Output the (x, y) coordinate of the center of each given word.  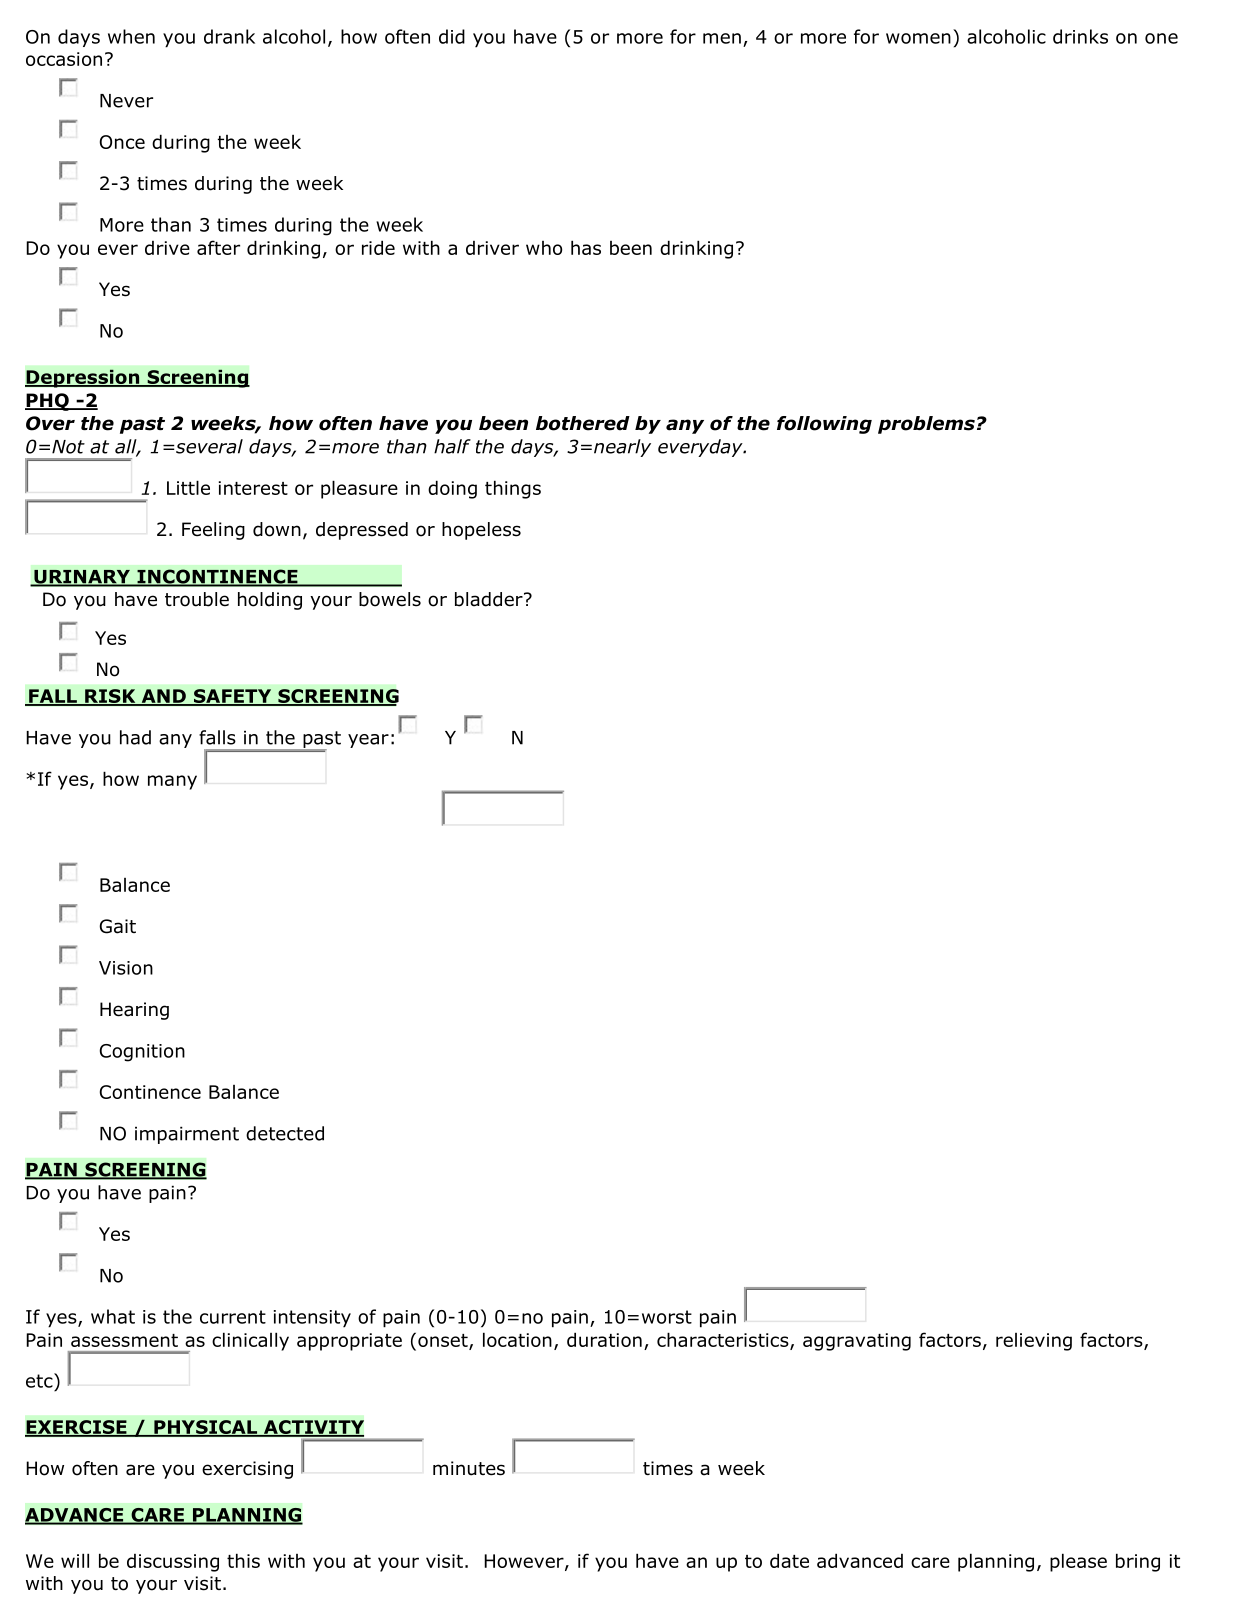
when (131, 36)
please (1078, 1562)
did (452, 36)
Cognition (142, 1053)
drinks (1080, 36)
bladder (490, 599)
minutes (469, 1468)
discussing (173, 1563)
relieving (1034, 1342)
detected (285, 1133)
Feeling (213, 531)
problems (926, 425)
